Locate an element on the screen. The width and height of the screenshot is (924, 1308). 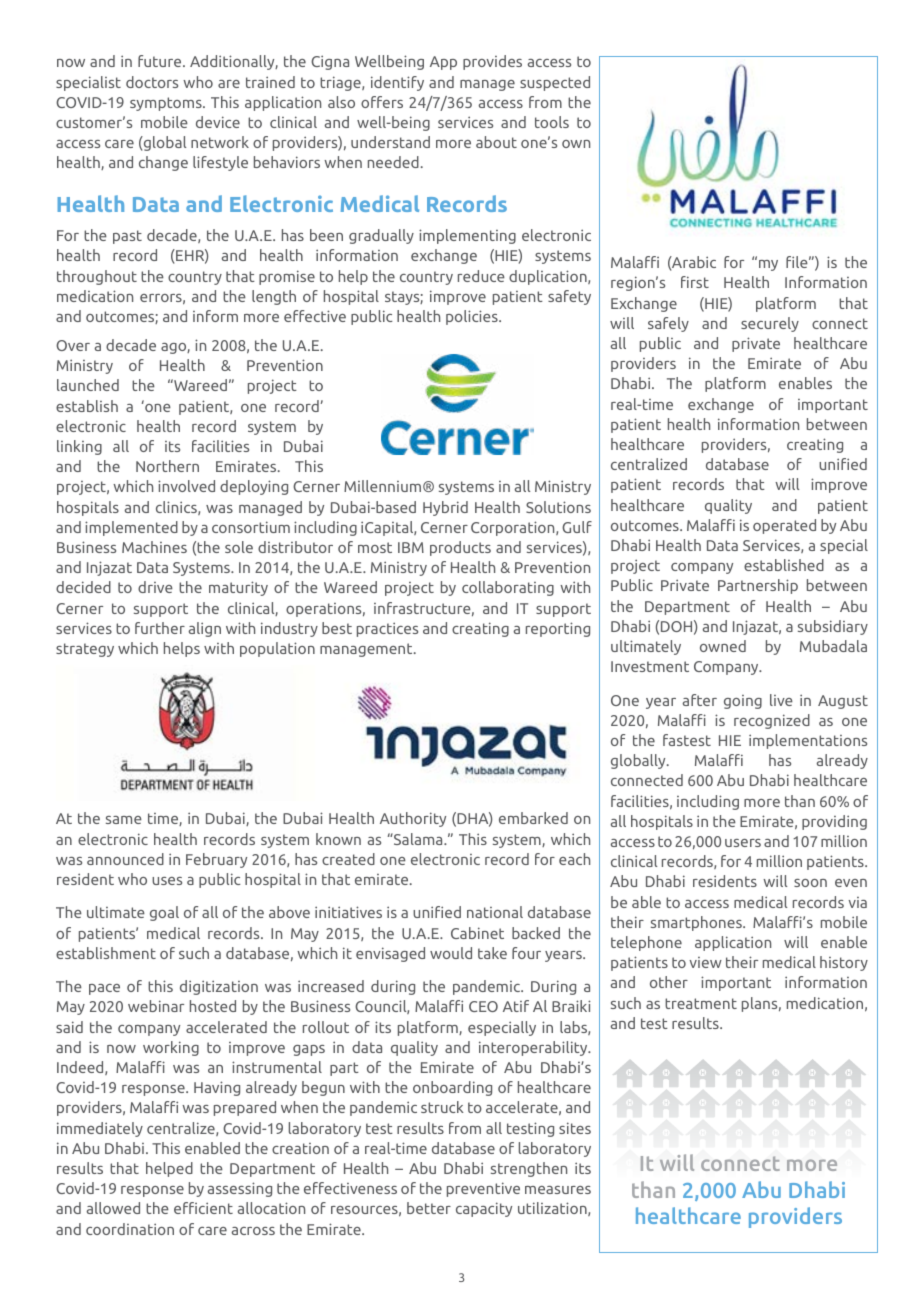
same is located at coordinates (124, 820).
